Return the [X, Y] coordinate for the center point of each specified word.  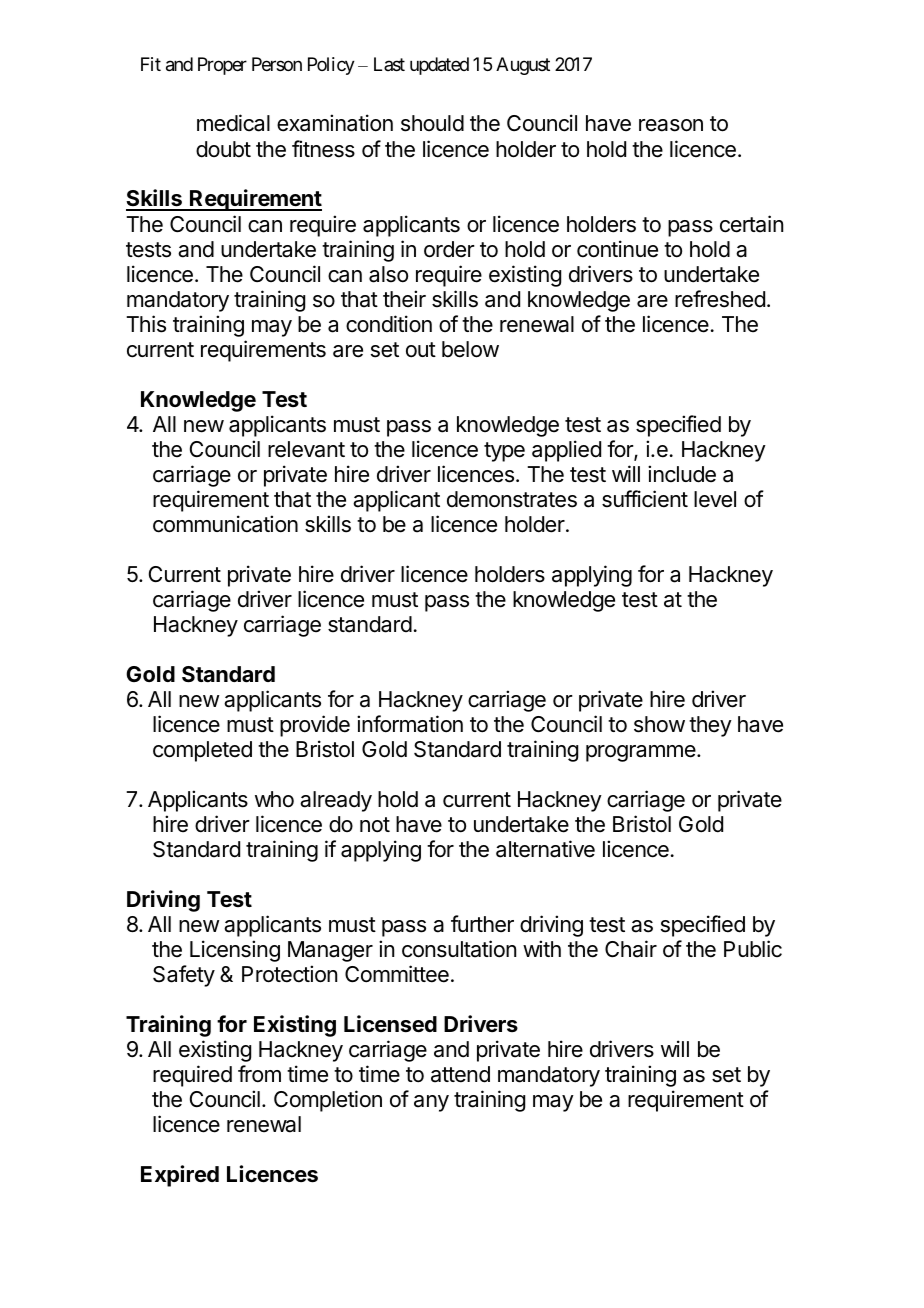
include [682, 474]
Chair [631, 949]
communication [225, 524]
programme [642, 753]
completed [202, 751]
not [375, 825]
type [504, 452]
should [432, 123]
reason [671, 125]
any [431, 1103]
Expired [180, 1176]
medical [233, 123]
